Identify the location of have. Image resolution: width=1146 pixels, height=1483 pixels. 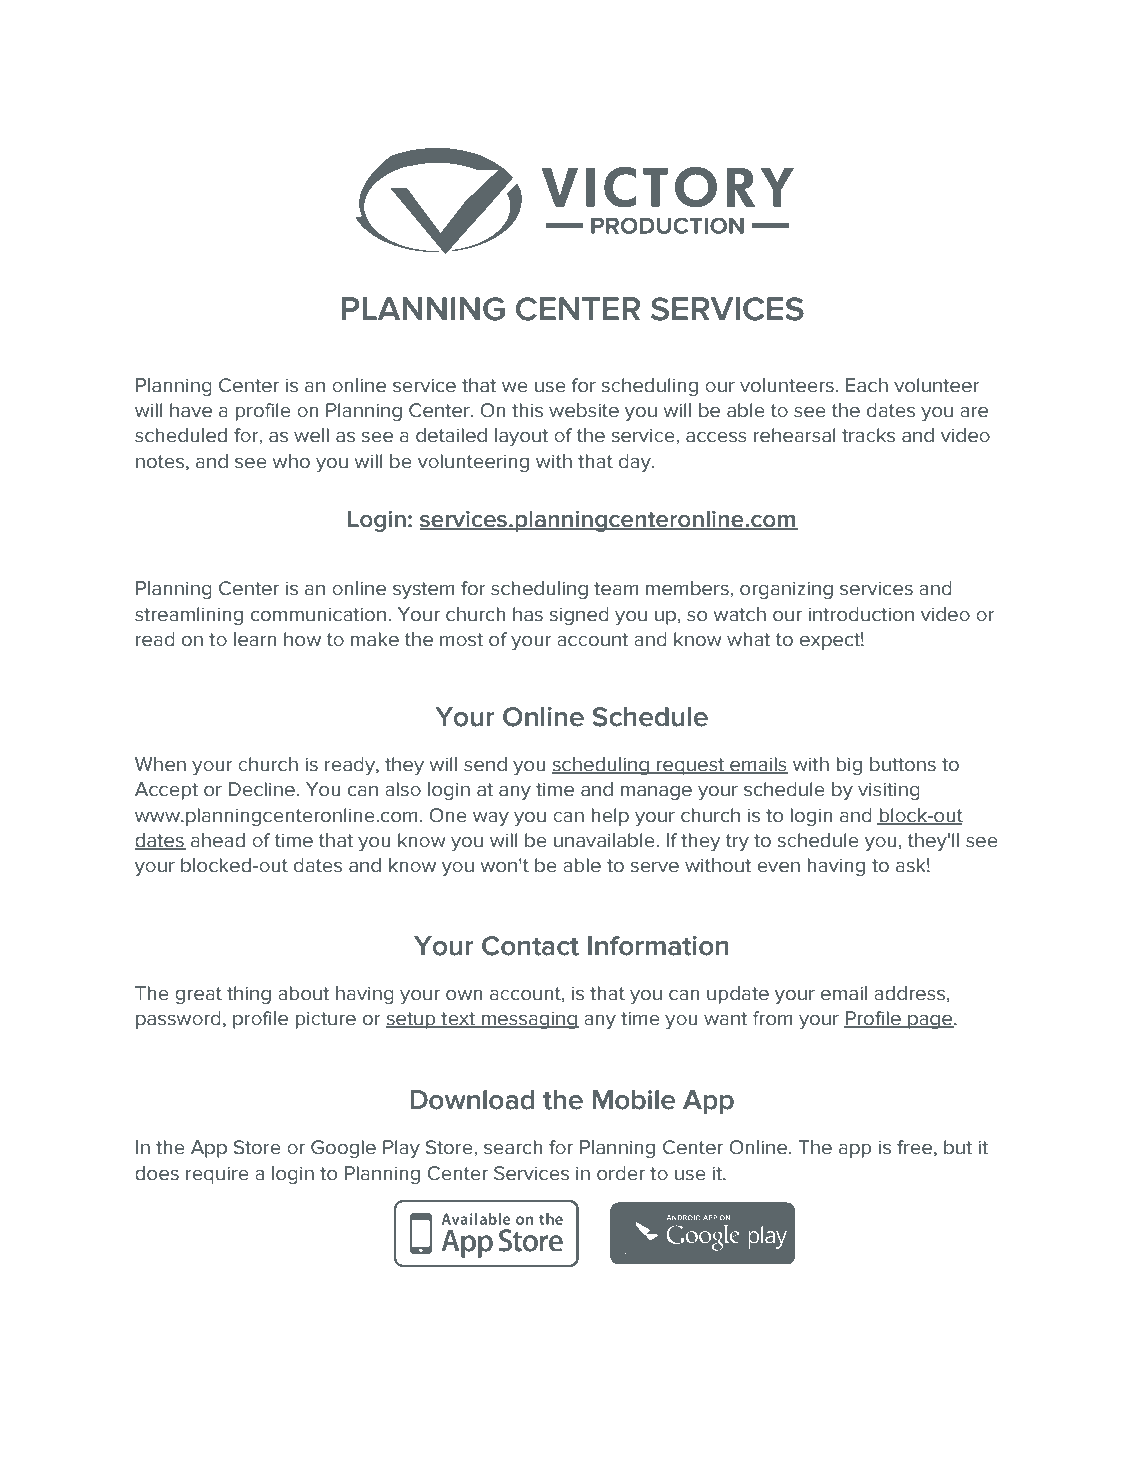
(191, 410).
